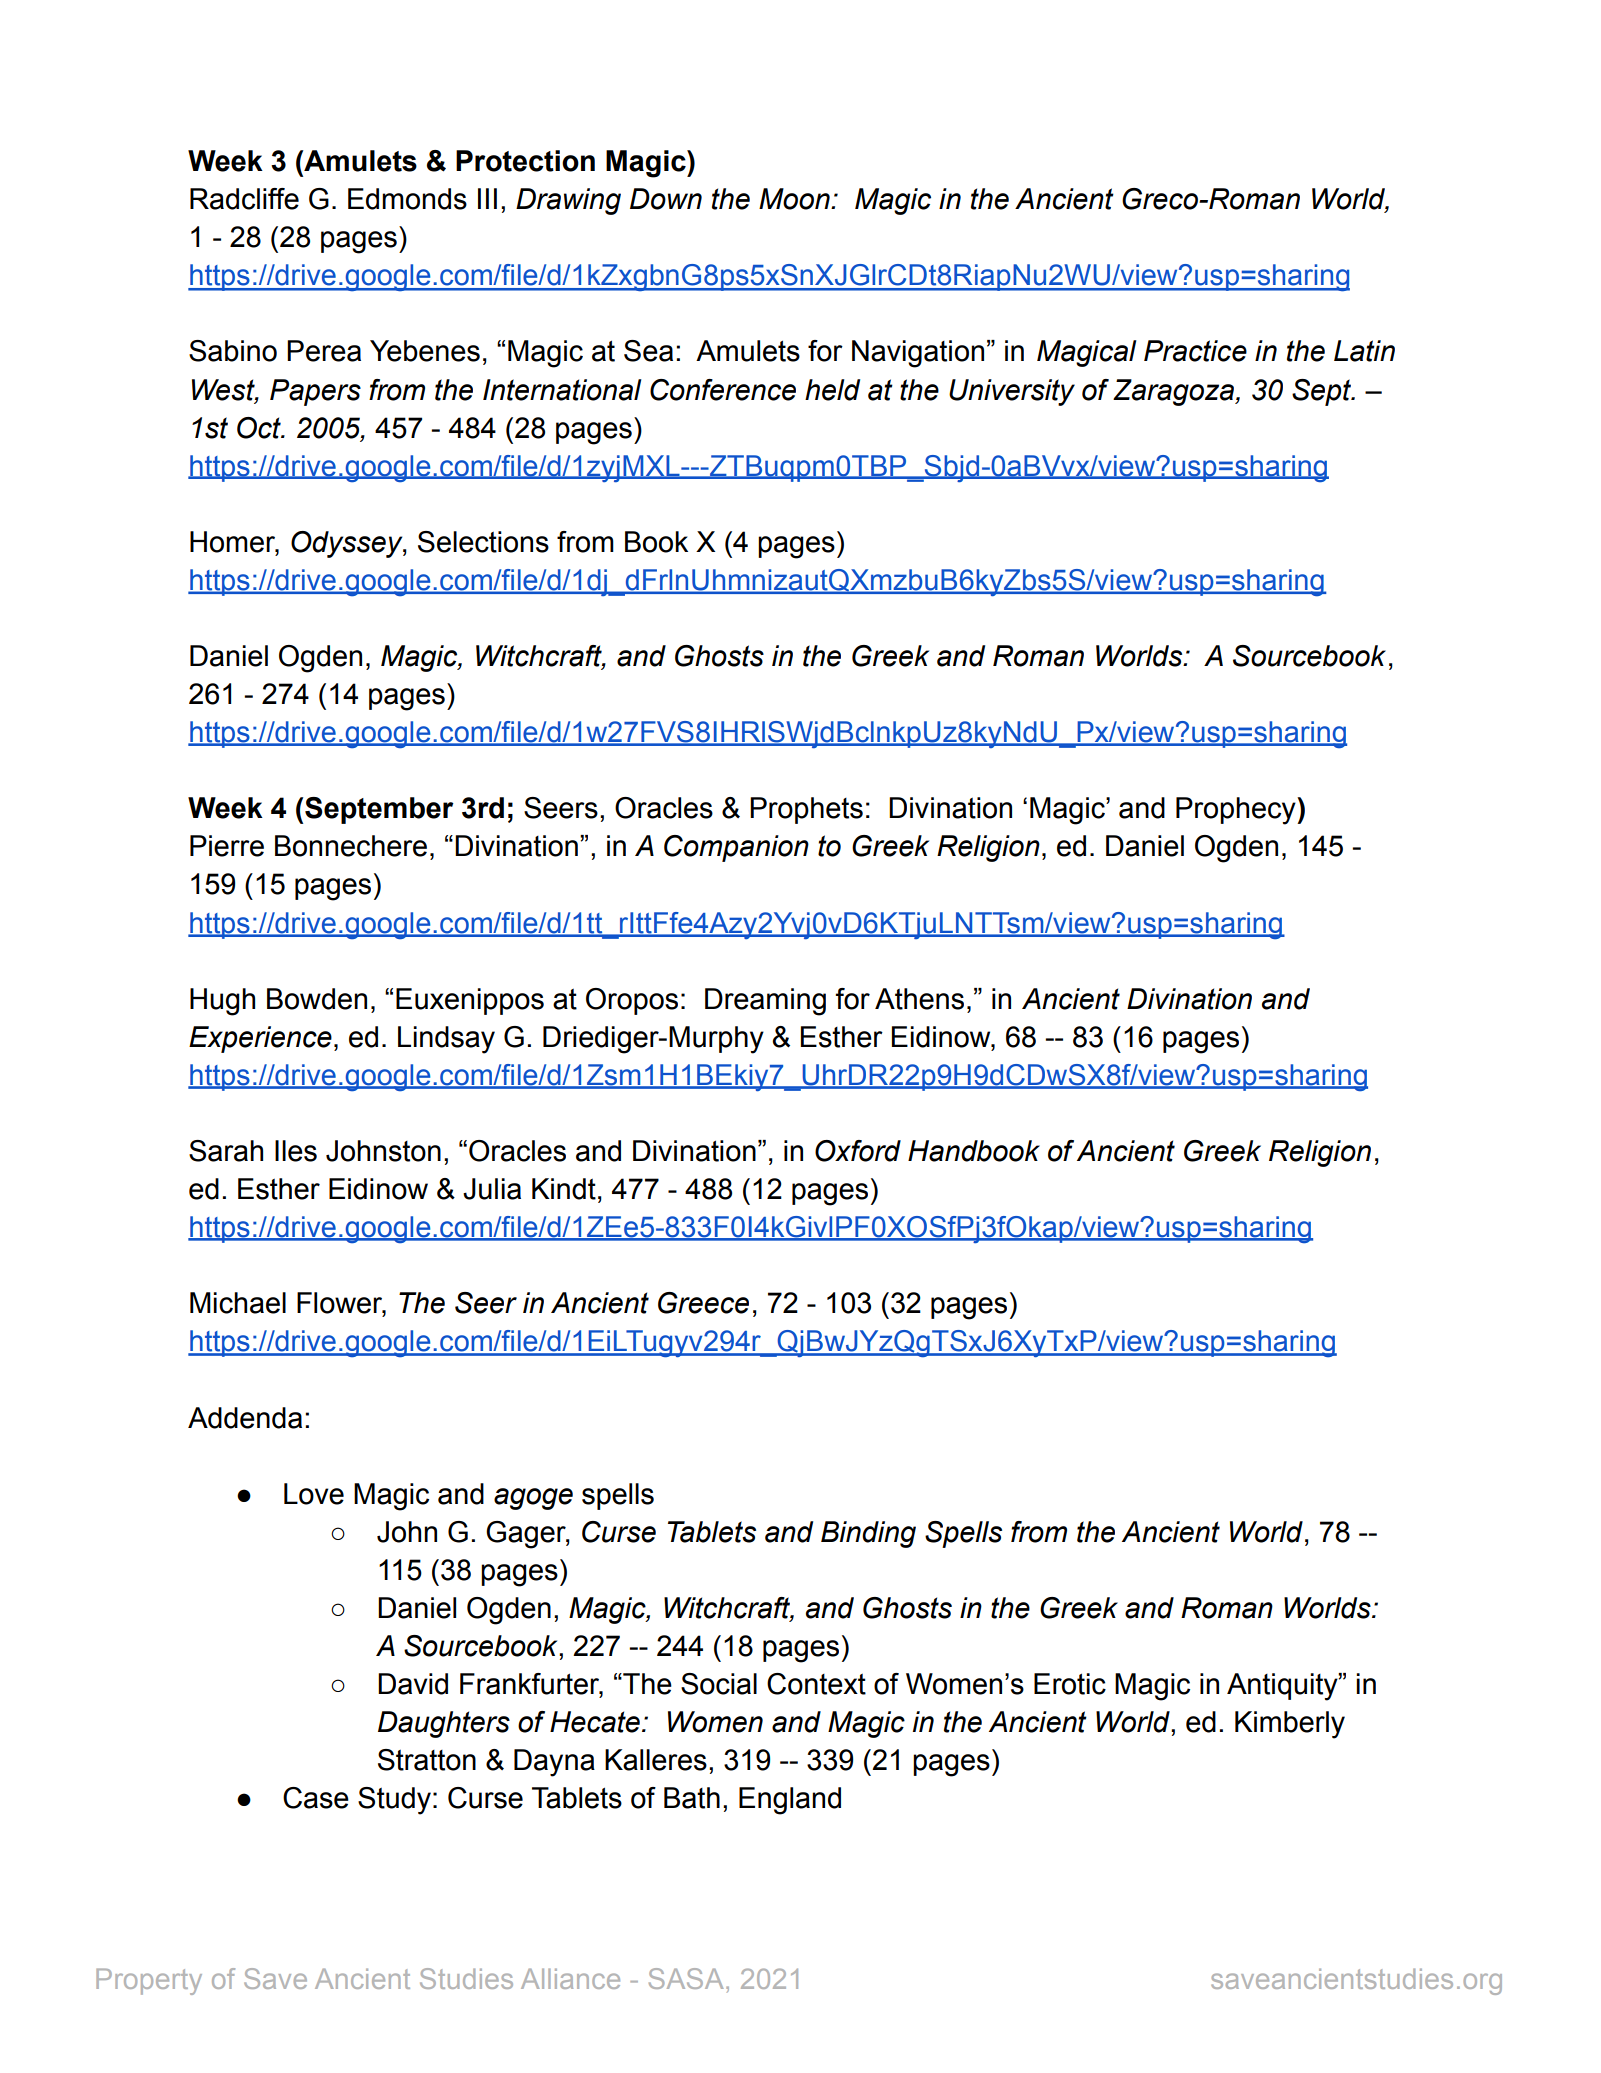 This page has height=2073, width=1601. I want to click on Property, so click(149, 1981).
